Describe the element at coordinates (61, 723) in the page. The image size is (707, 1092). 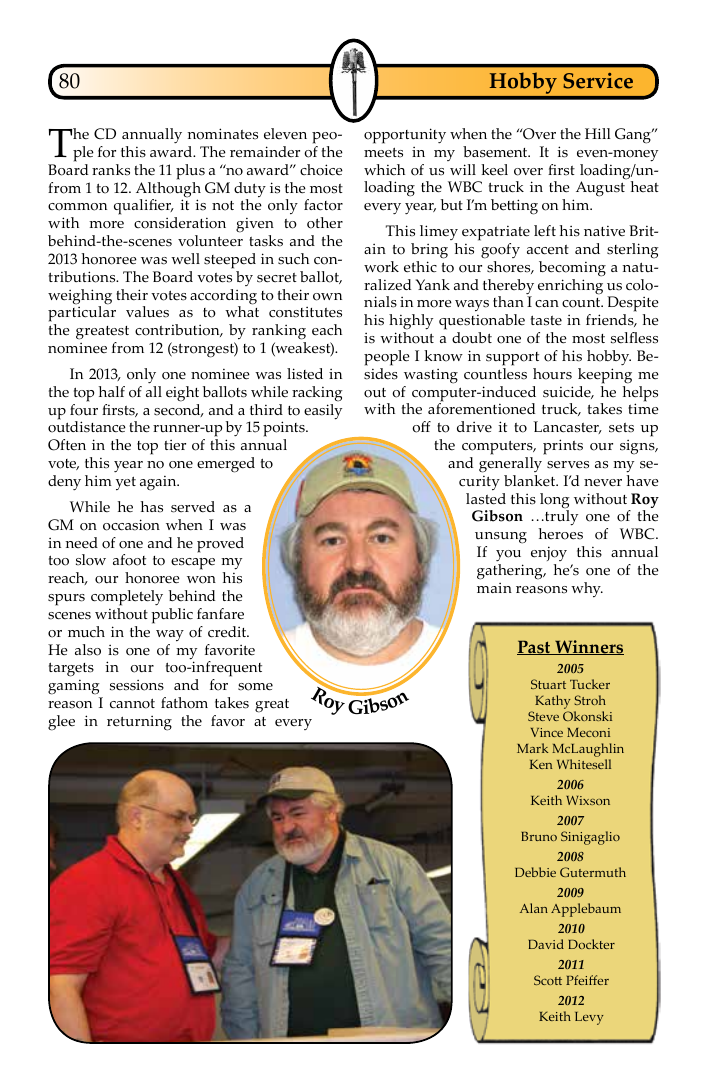
I see `glee` at that location.
